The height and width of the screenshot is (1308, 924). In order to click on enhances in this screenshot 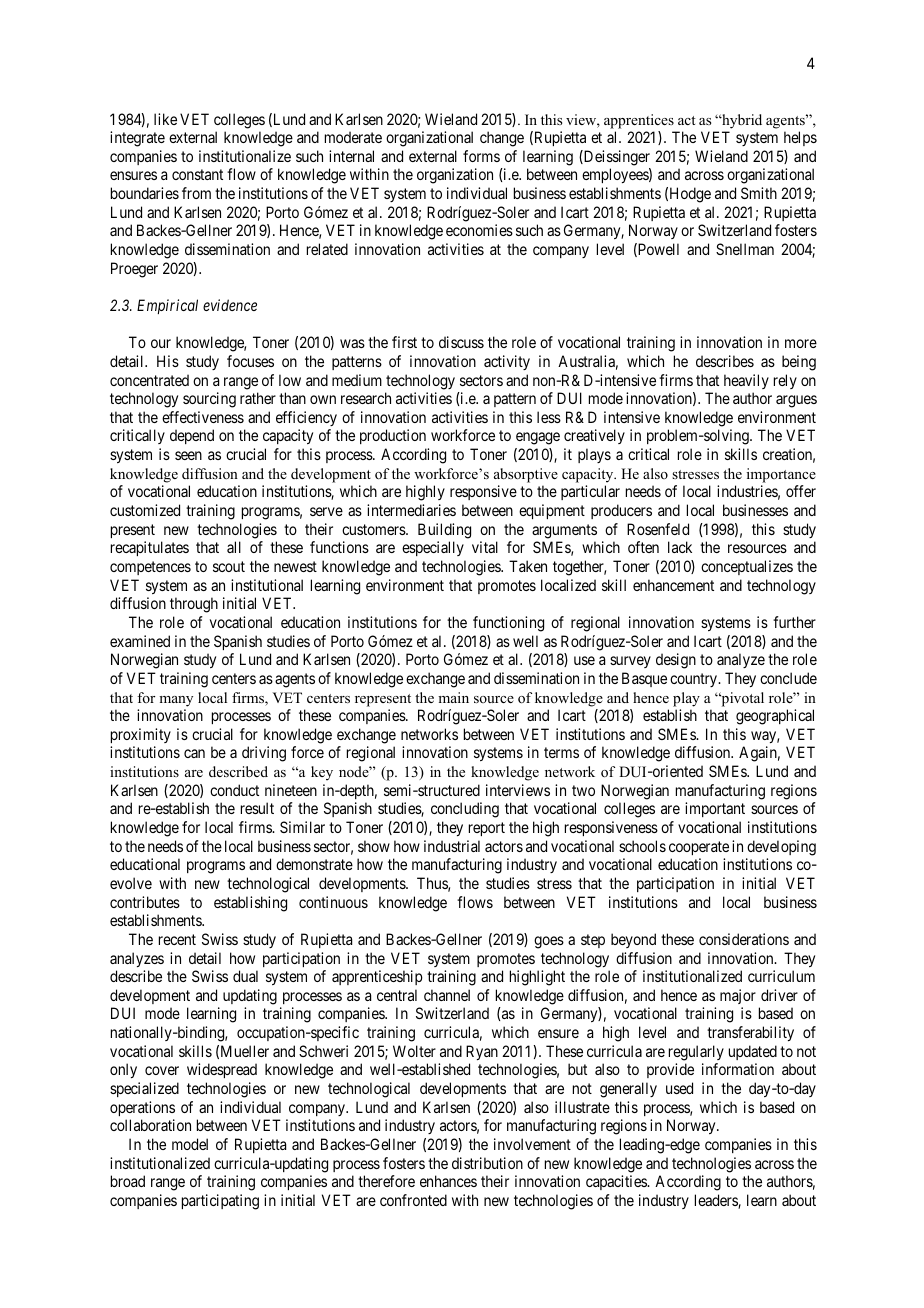, I will do `click(448, 1181)`.
